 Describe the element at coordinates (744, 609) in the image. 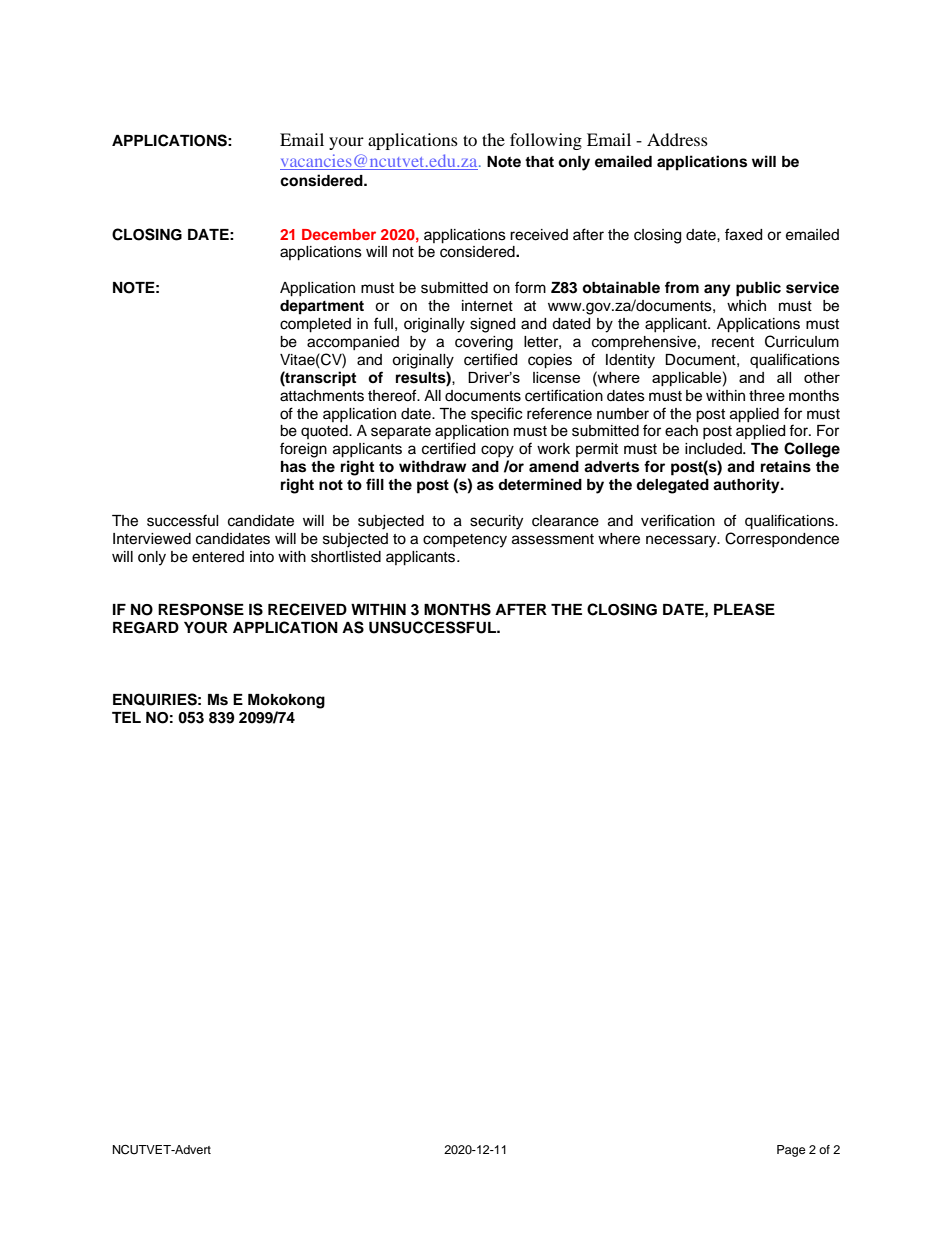

I see `PLEASE` at that location.
